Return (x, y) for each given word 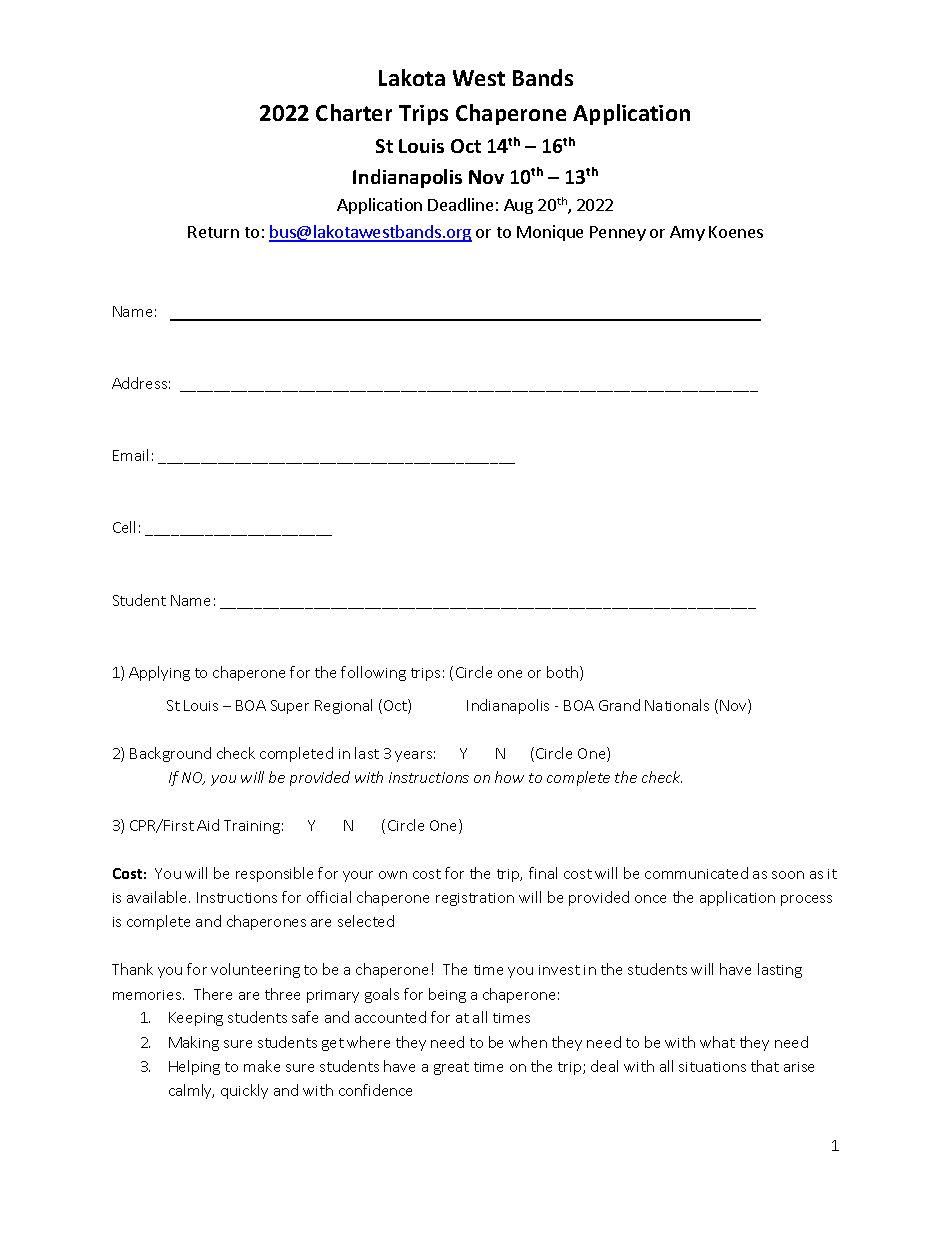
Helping (194, 1067)
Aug (518, 206)
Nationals (677, 705)
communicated (696, 873)
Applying (159, 673)
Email (130, 455)
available (158, 897)
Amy (687, 233)
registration (475, 899)
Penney (618, 233)
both (564, 673)
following (373, 673)
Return (213, 232)
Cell (124, 527)
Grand (619, 705)
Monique (550, 233)
